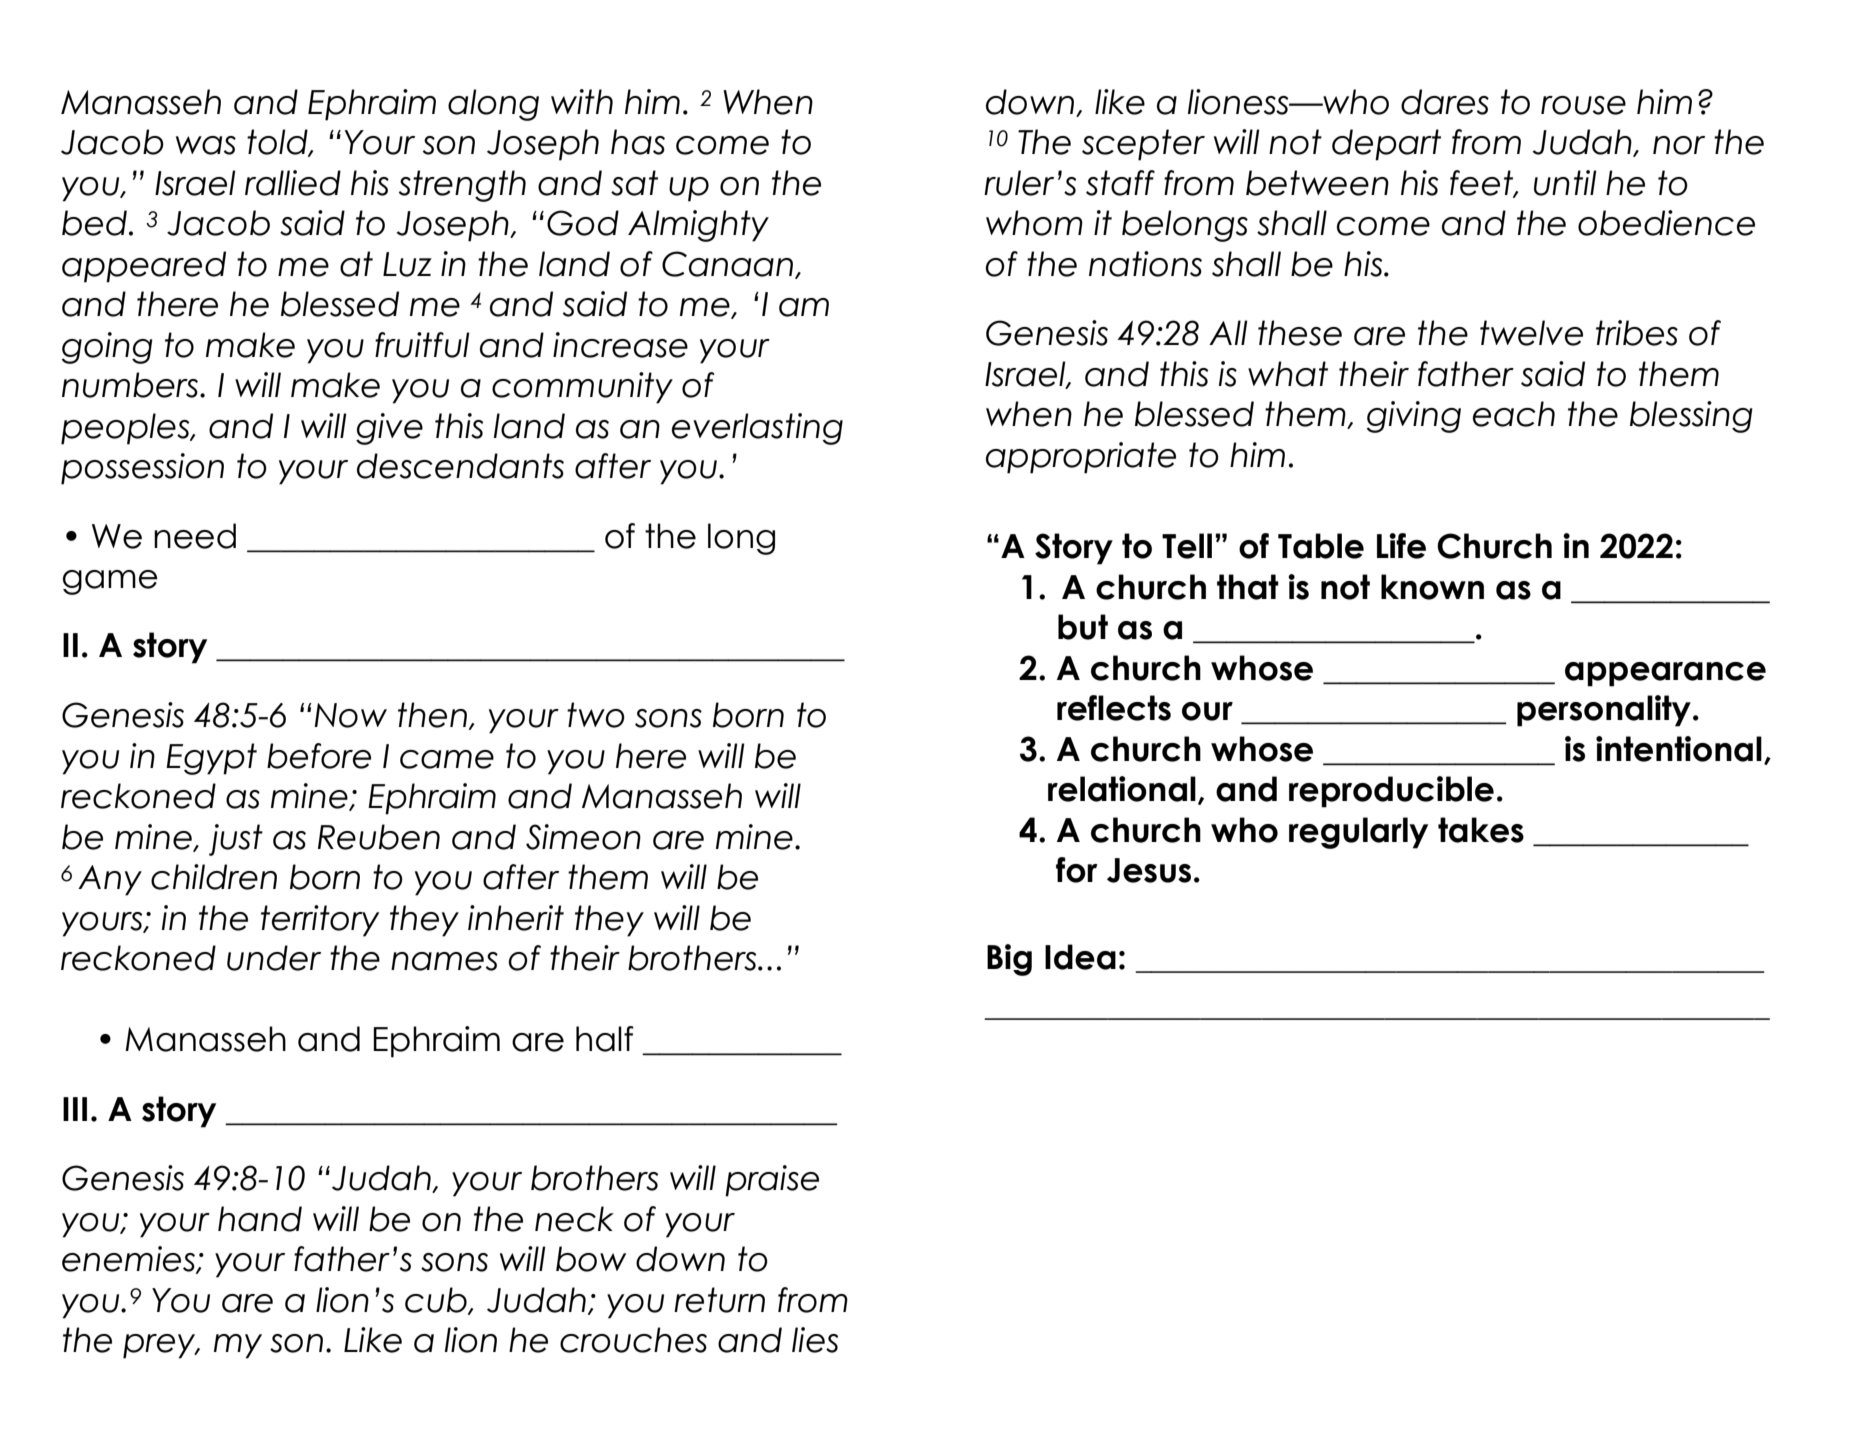 This screenshot has width=1869, height=1444. I want to click on dares, so click(1445, 102).
